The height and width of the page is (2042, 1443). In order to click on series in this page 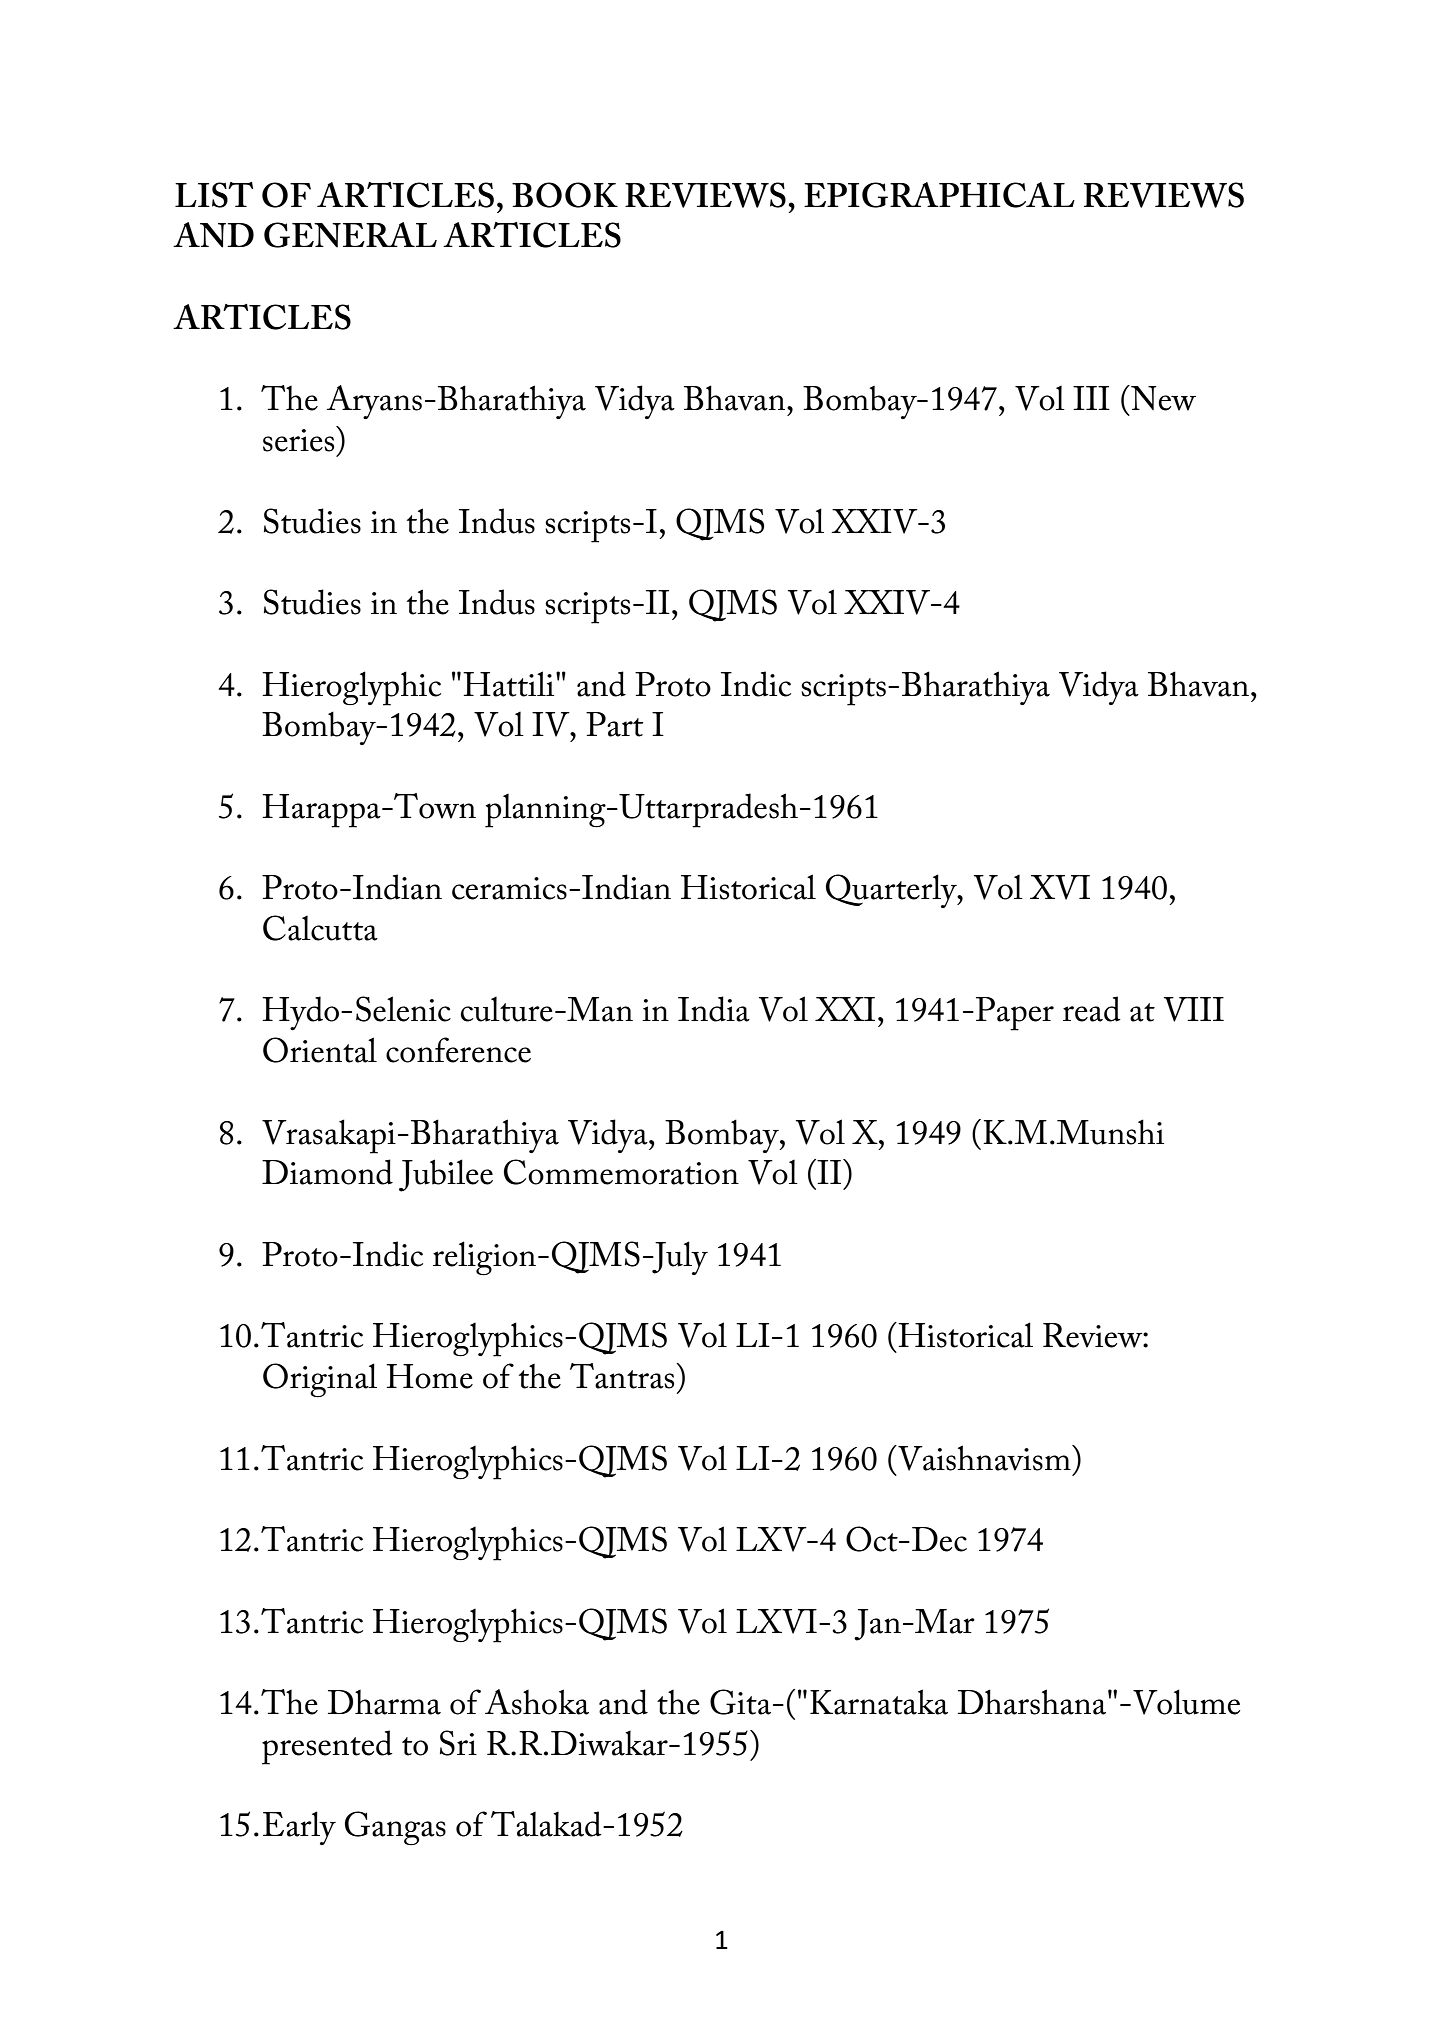, I will do `click(298, 440)`.
